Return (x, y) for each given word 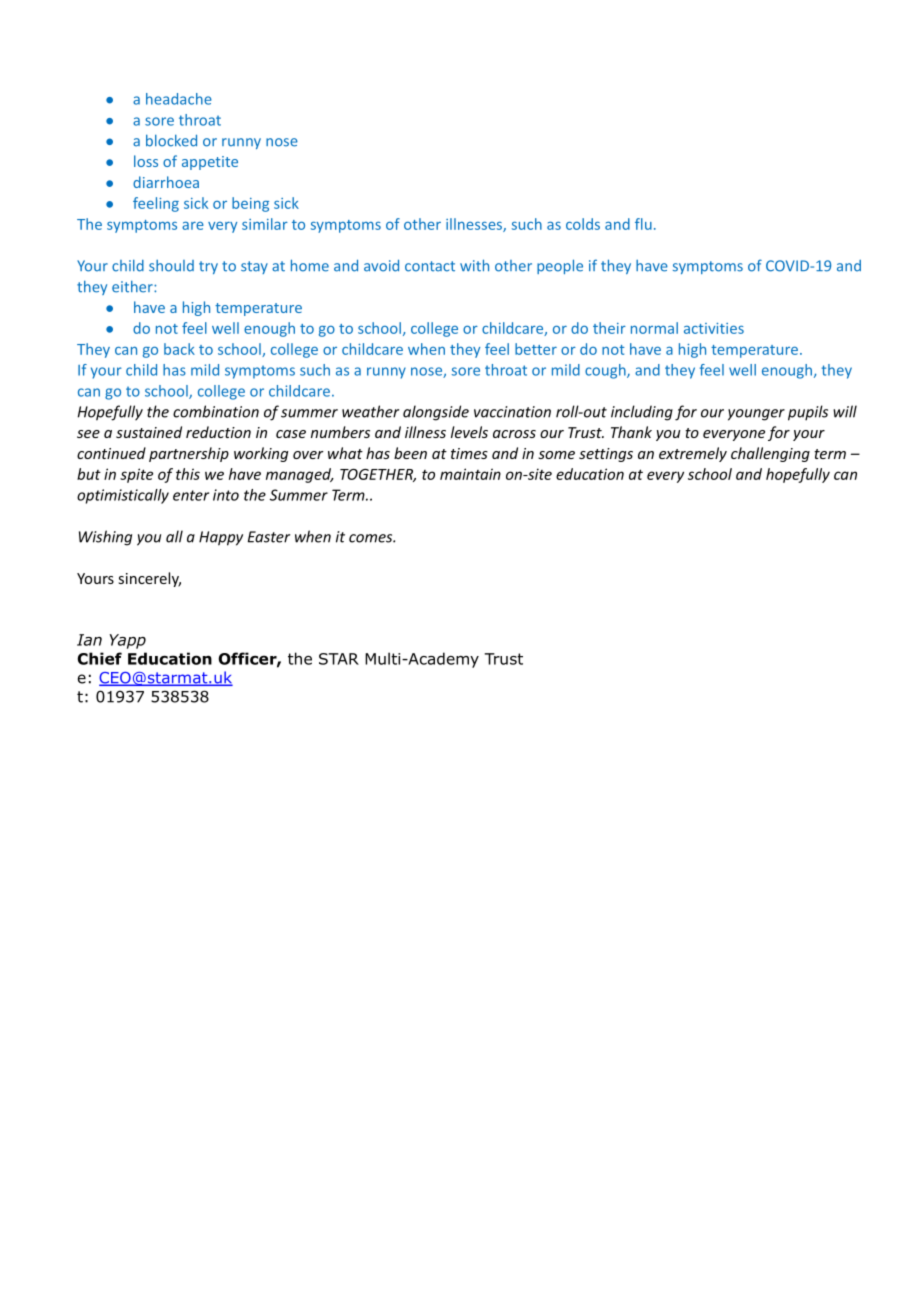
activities (714, 328)
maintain (470, 474)
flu (643, 224)
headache (179, 99)
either (133, 286)
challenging (770, 454)
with (474, 265)
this (188, 474)
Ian (89, 640)
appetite (210, 163)
